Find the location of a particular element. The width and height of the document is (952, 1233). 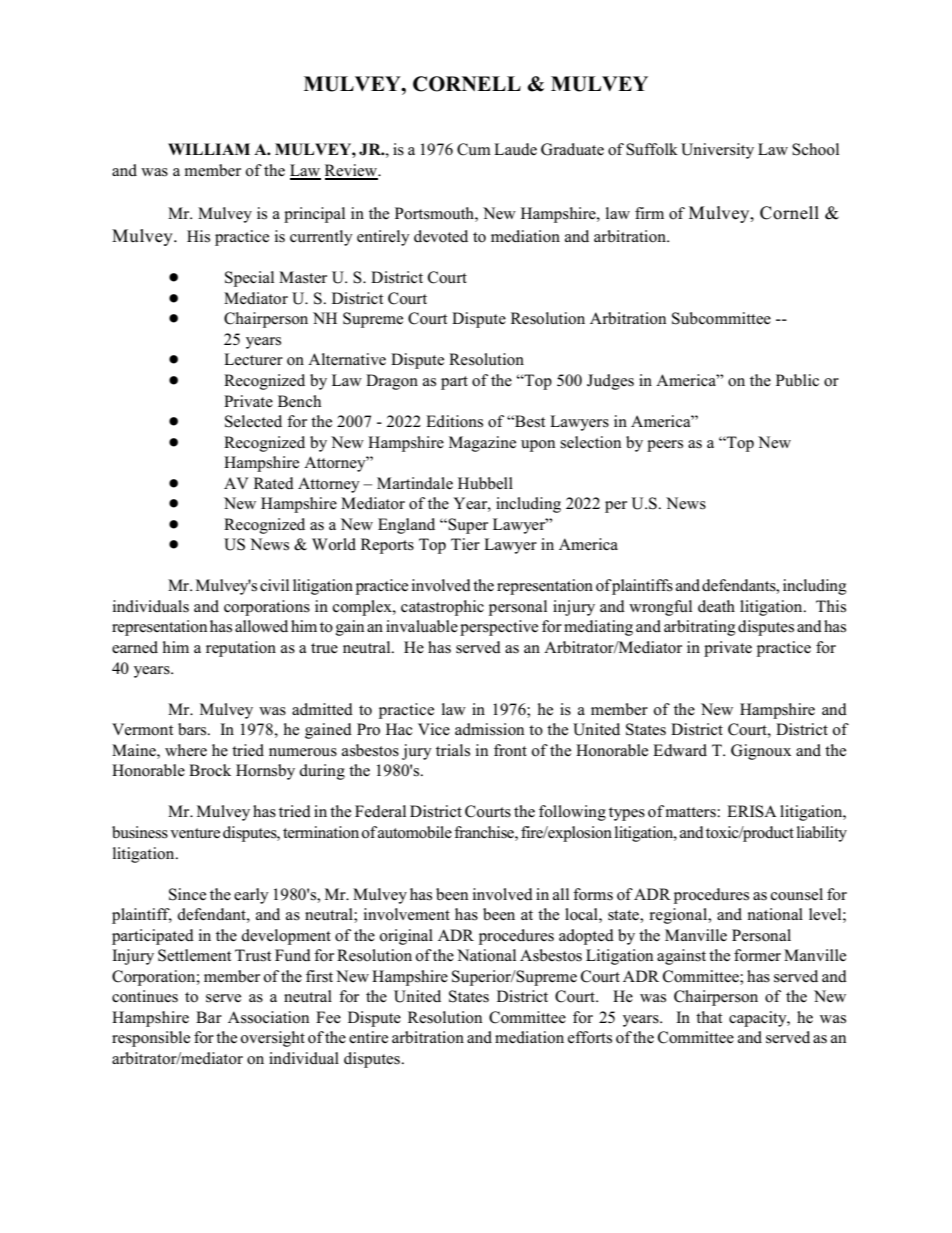

civil is located at coordinates (274, 585).
